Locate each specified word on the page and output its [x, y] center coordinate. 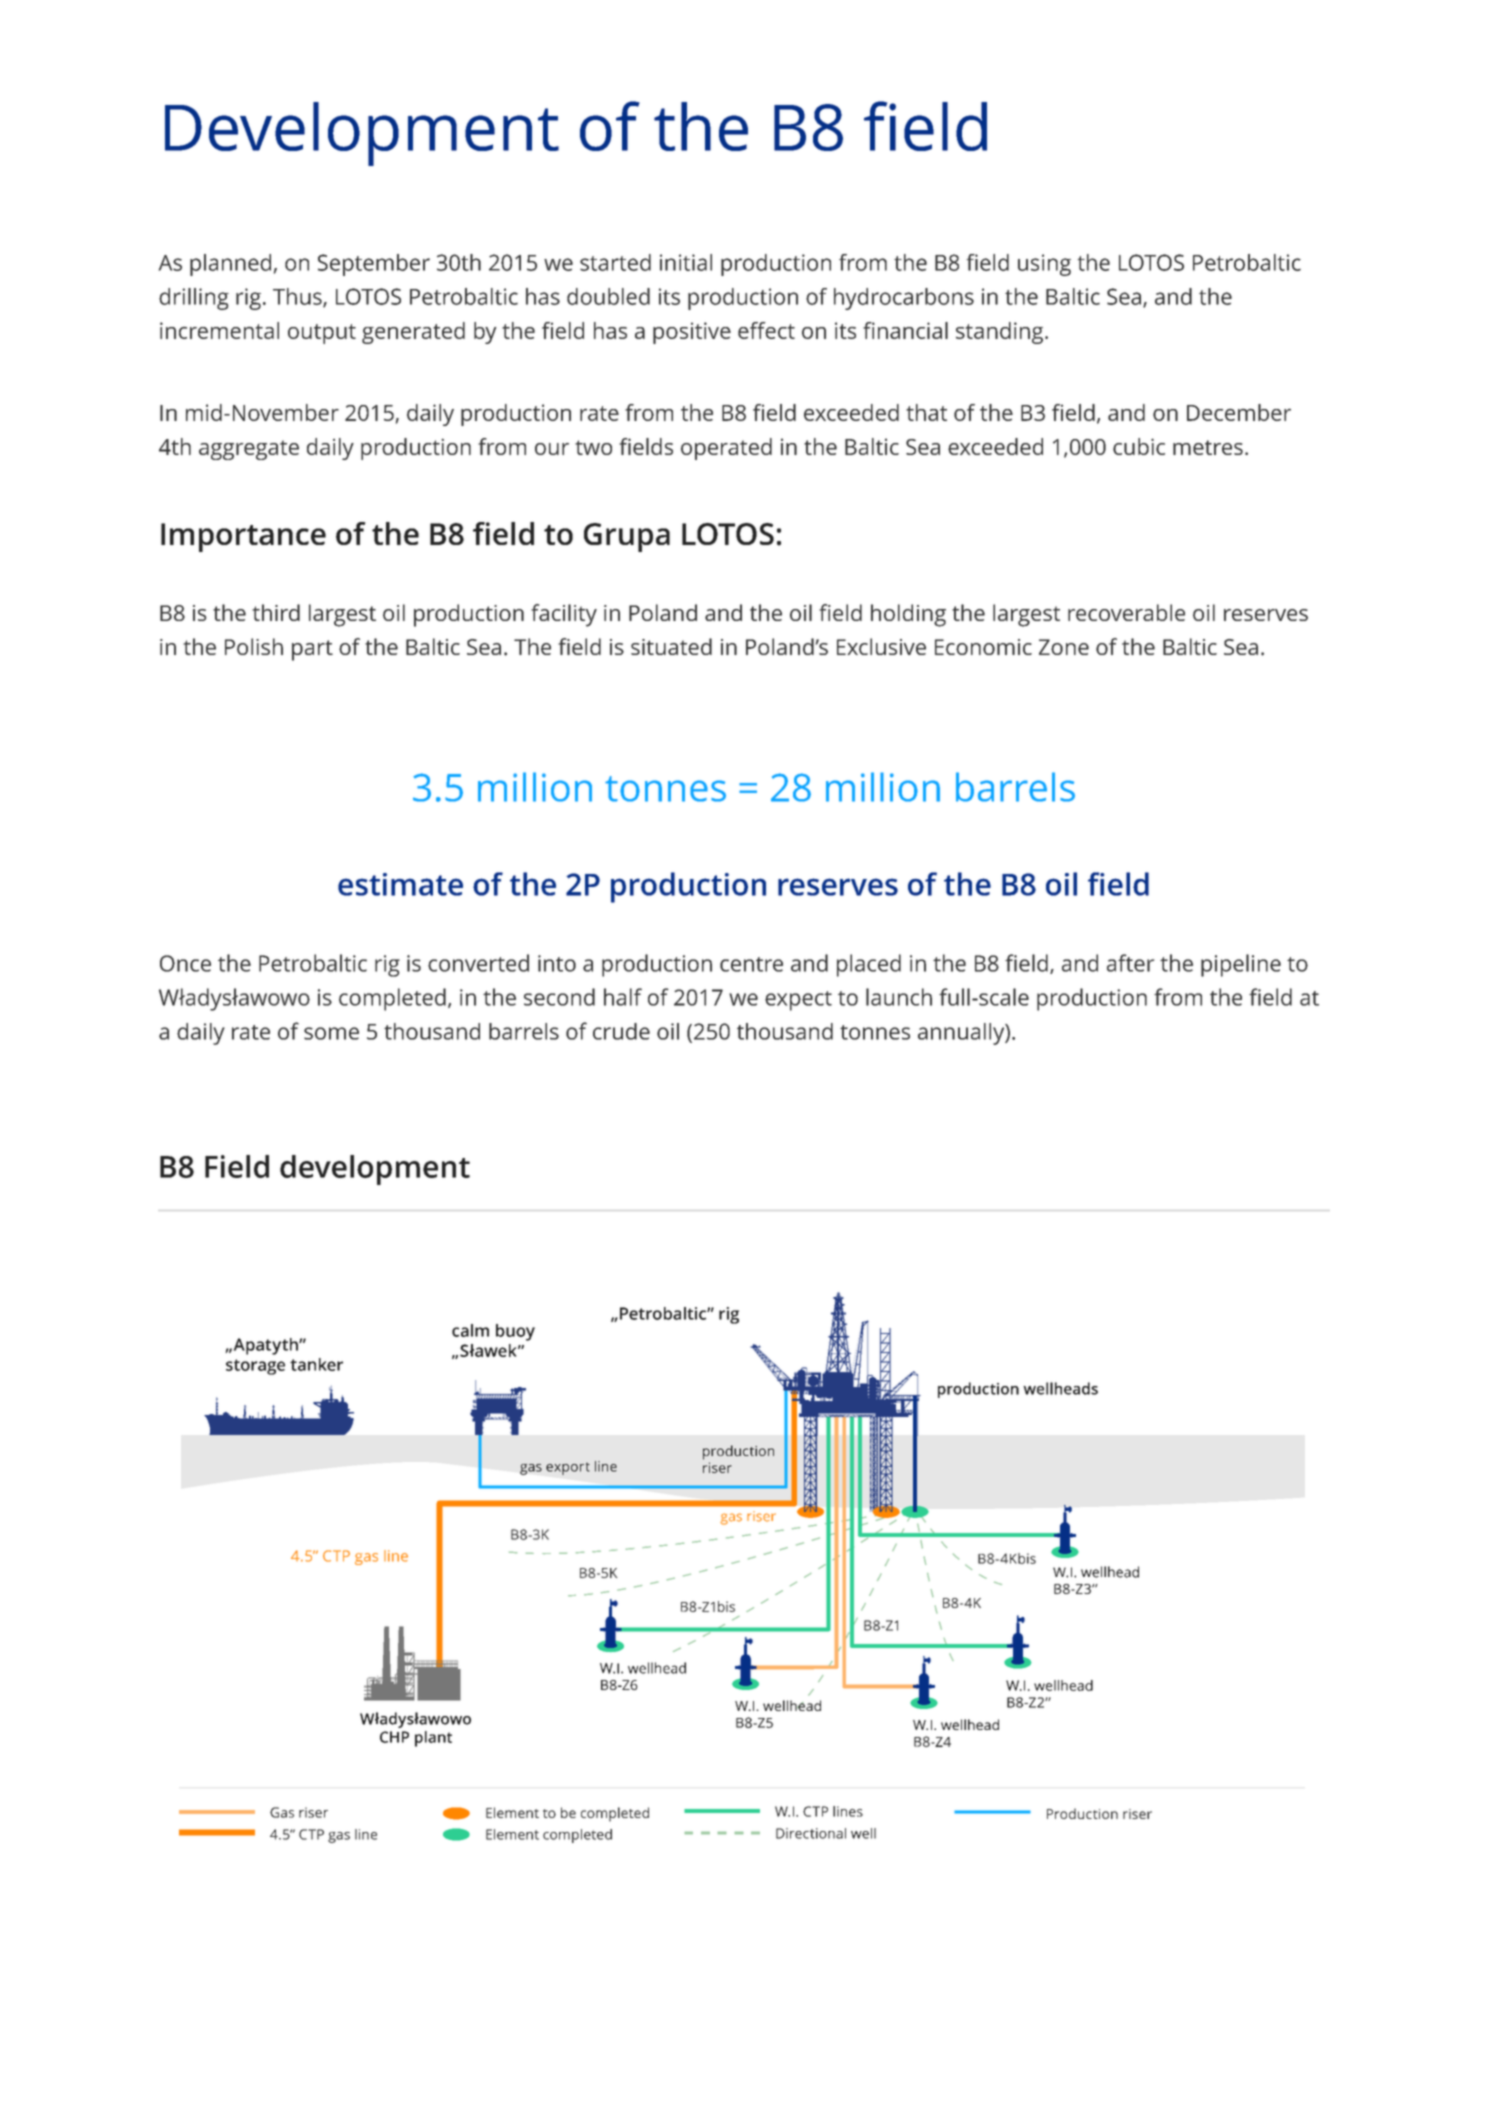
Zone [1064, 647]
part [312, 650]
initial [686, 262]
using [1044, 265]
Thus [298, 297]
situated [671, 646]
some [331, 1033]
